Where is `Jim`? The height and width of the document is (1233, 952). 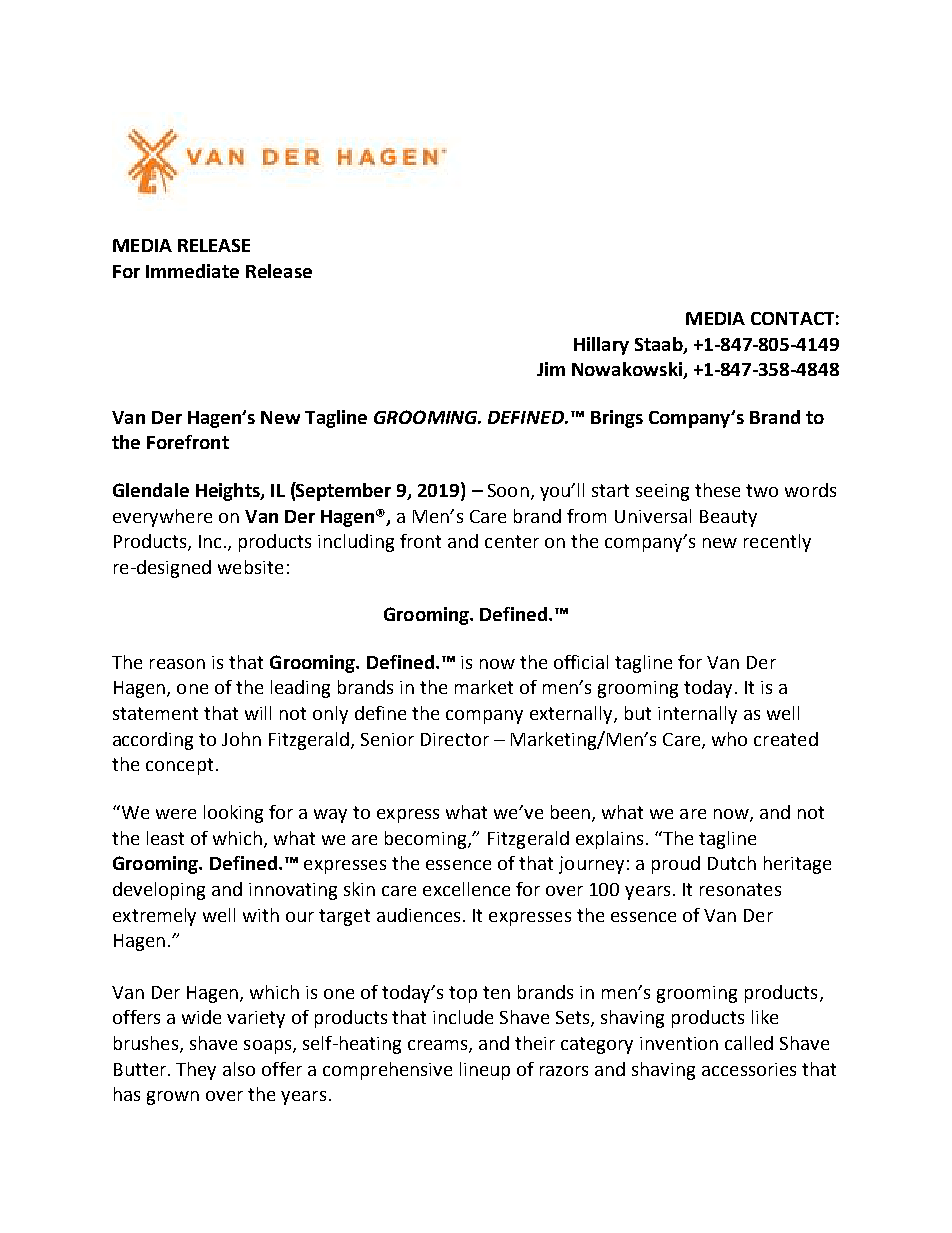 Jim is located at coordinates (551, 369).
